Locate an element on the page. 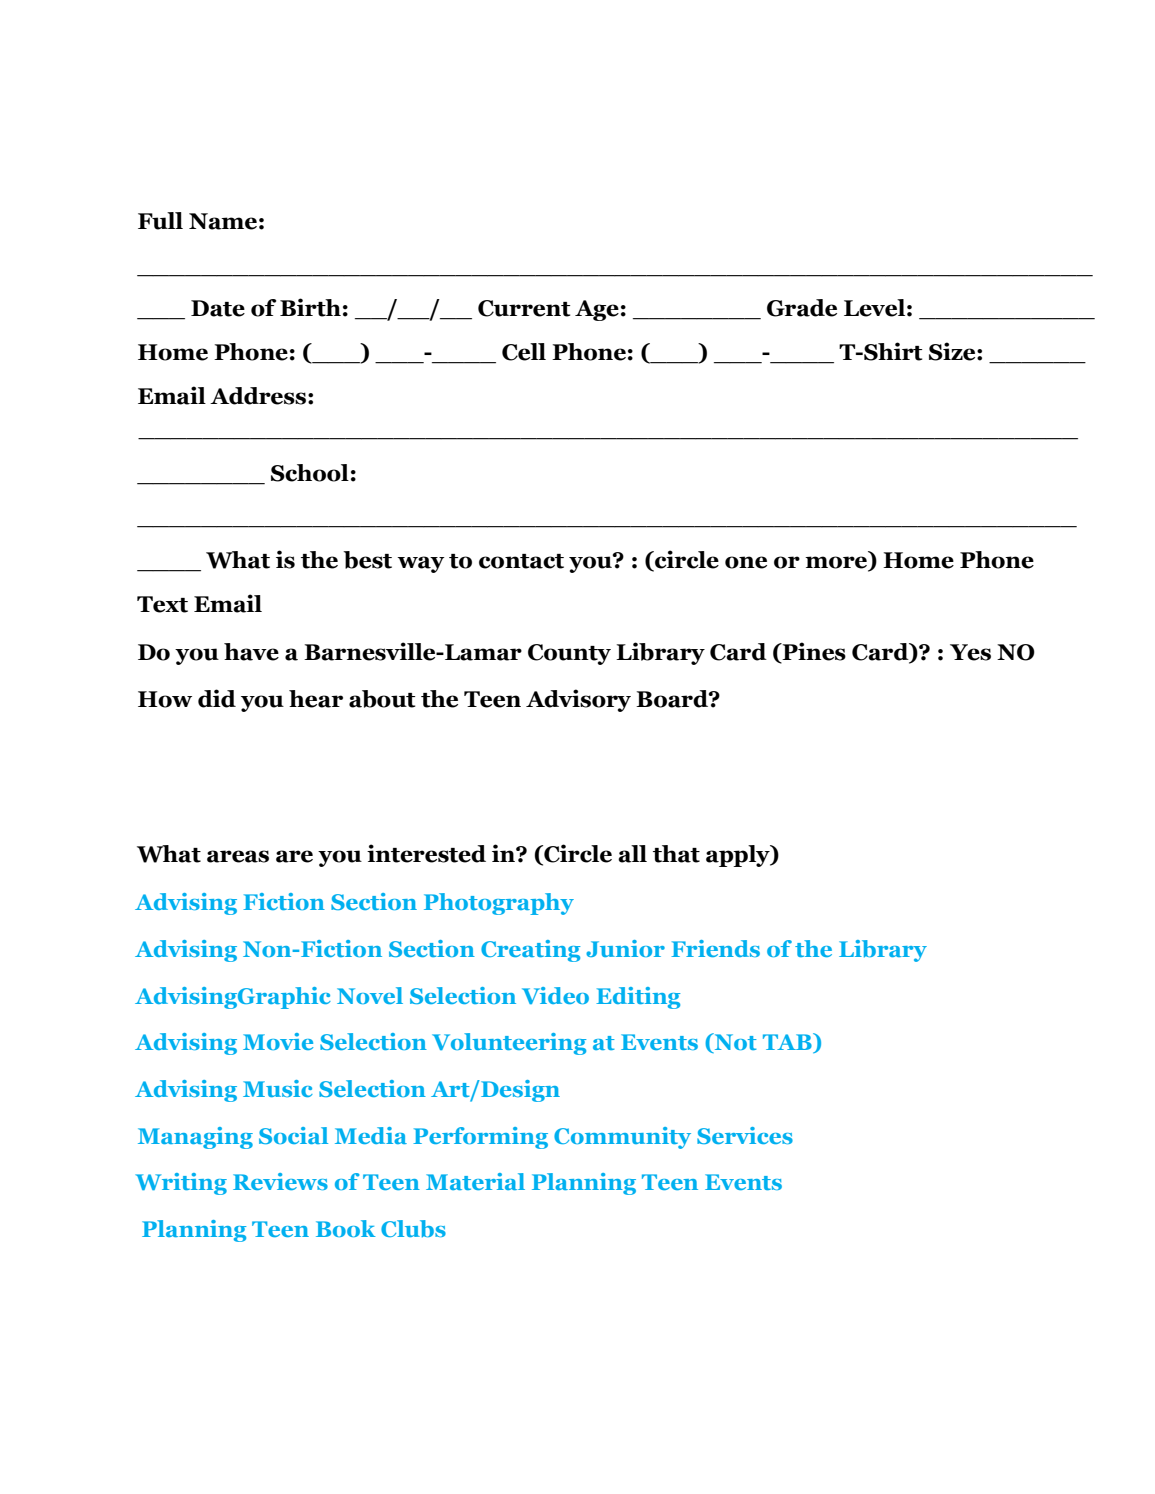  Friends is located at coordinates (715, 948).
